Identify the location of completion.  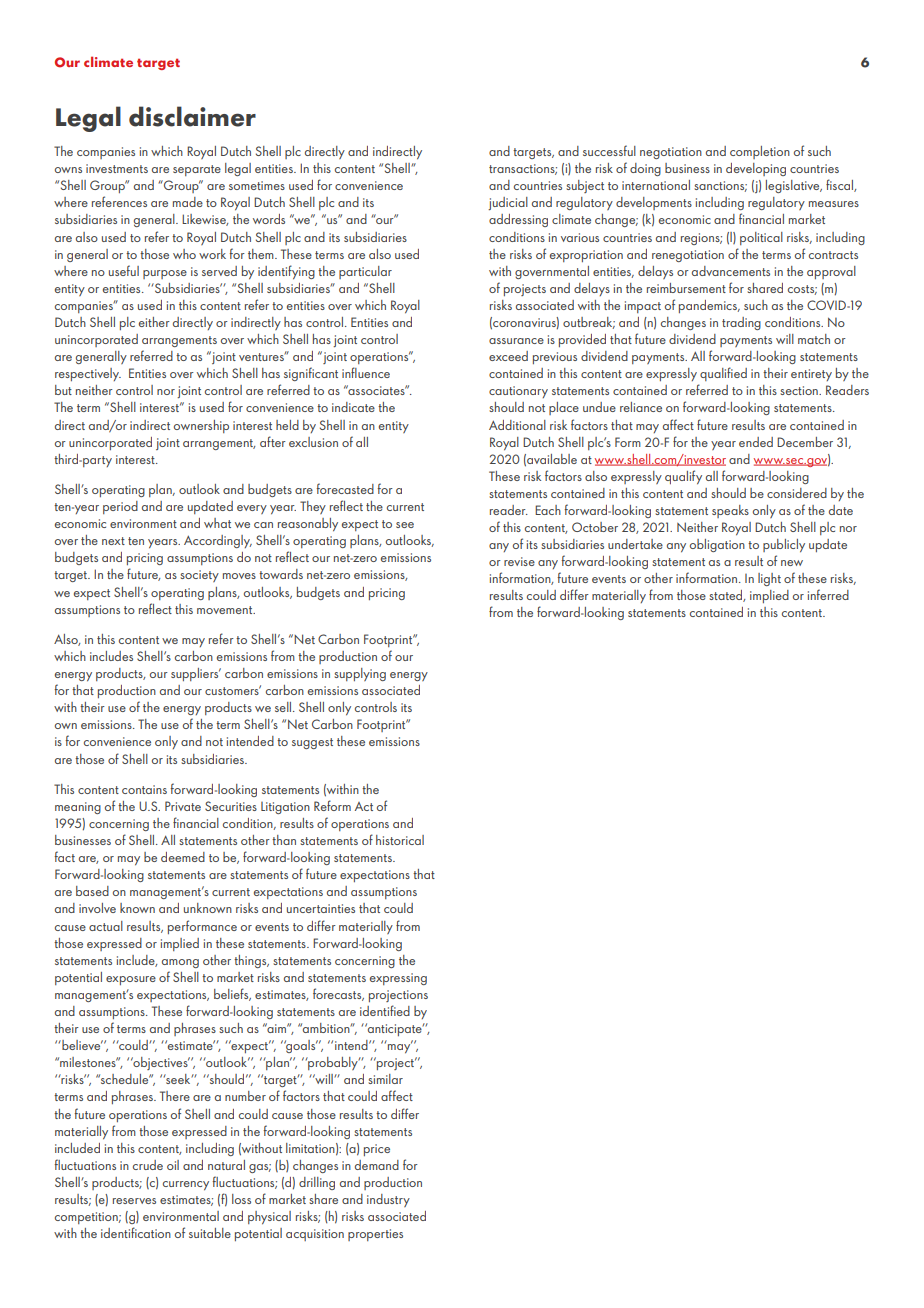
(760, 152).
